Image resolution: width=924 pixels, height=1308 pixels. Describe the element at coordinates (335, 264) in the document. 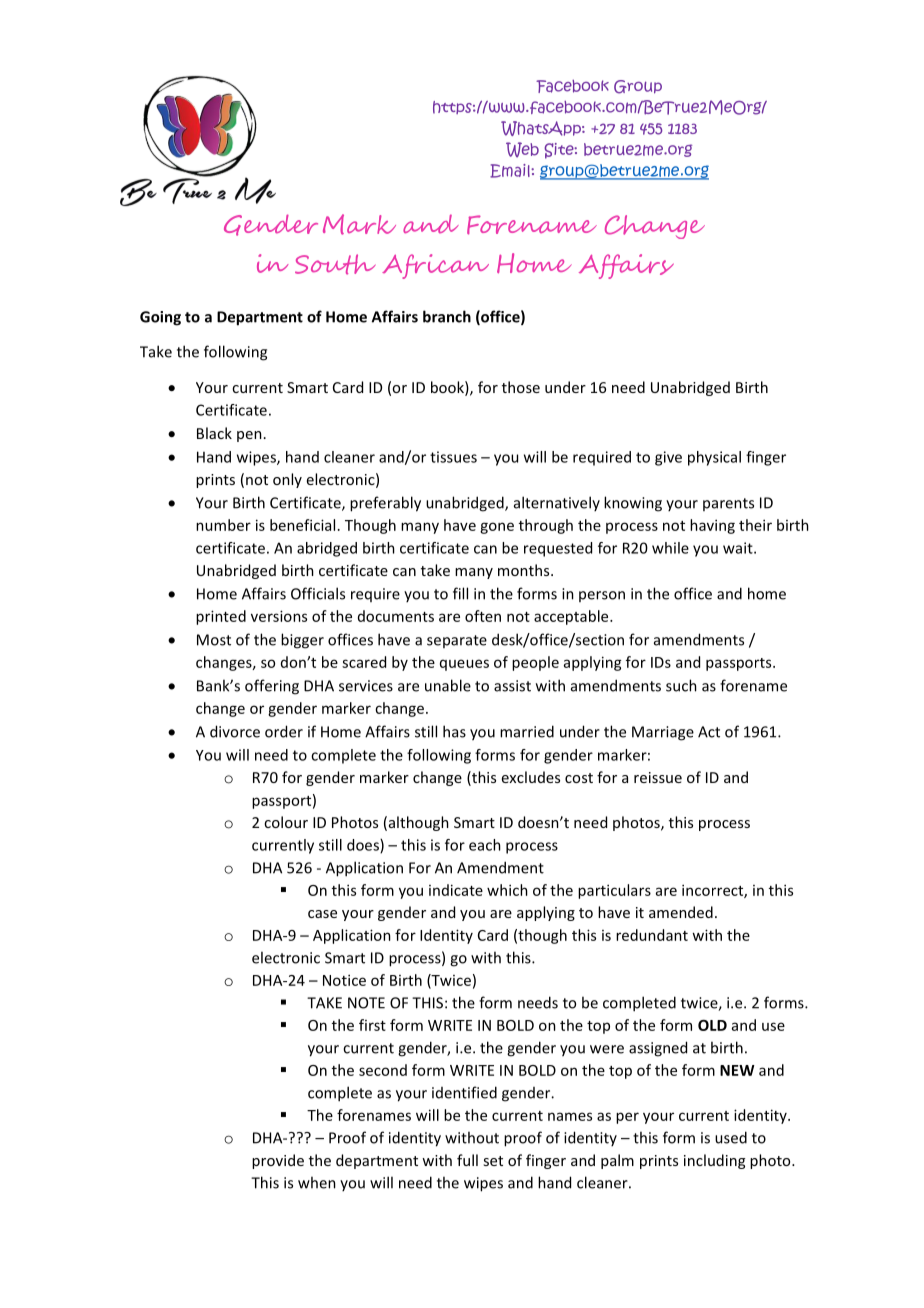

I see `South` at that location.
